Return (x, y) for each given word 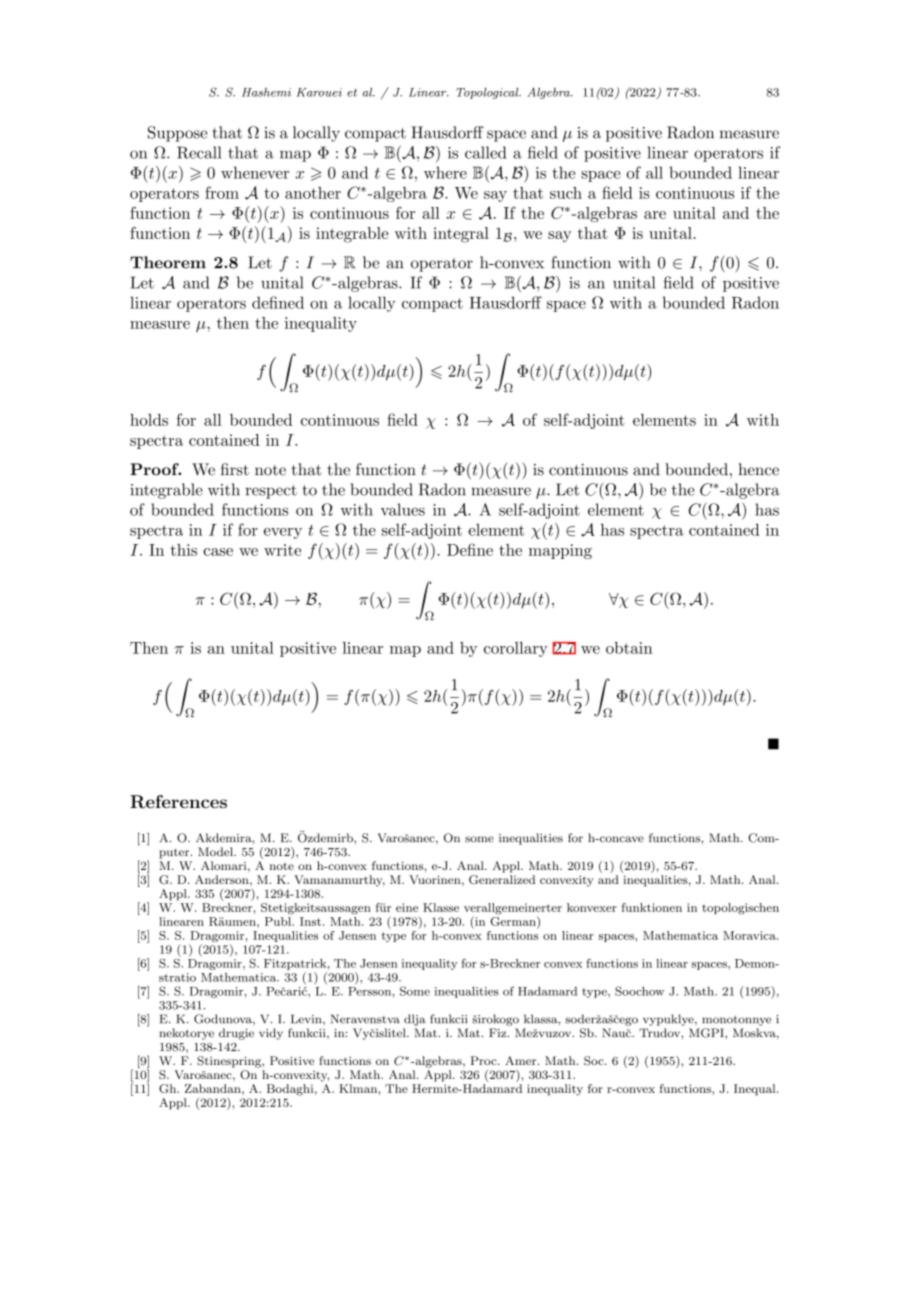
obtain (629, 648)
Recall (199, 152)
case (218, 552)
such (566, 193)
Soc (595, 1061)
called (485, 152)
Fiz (497, 1032)
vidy (271, 1034)
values (403, 509)
